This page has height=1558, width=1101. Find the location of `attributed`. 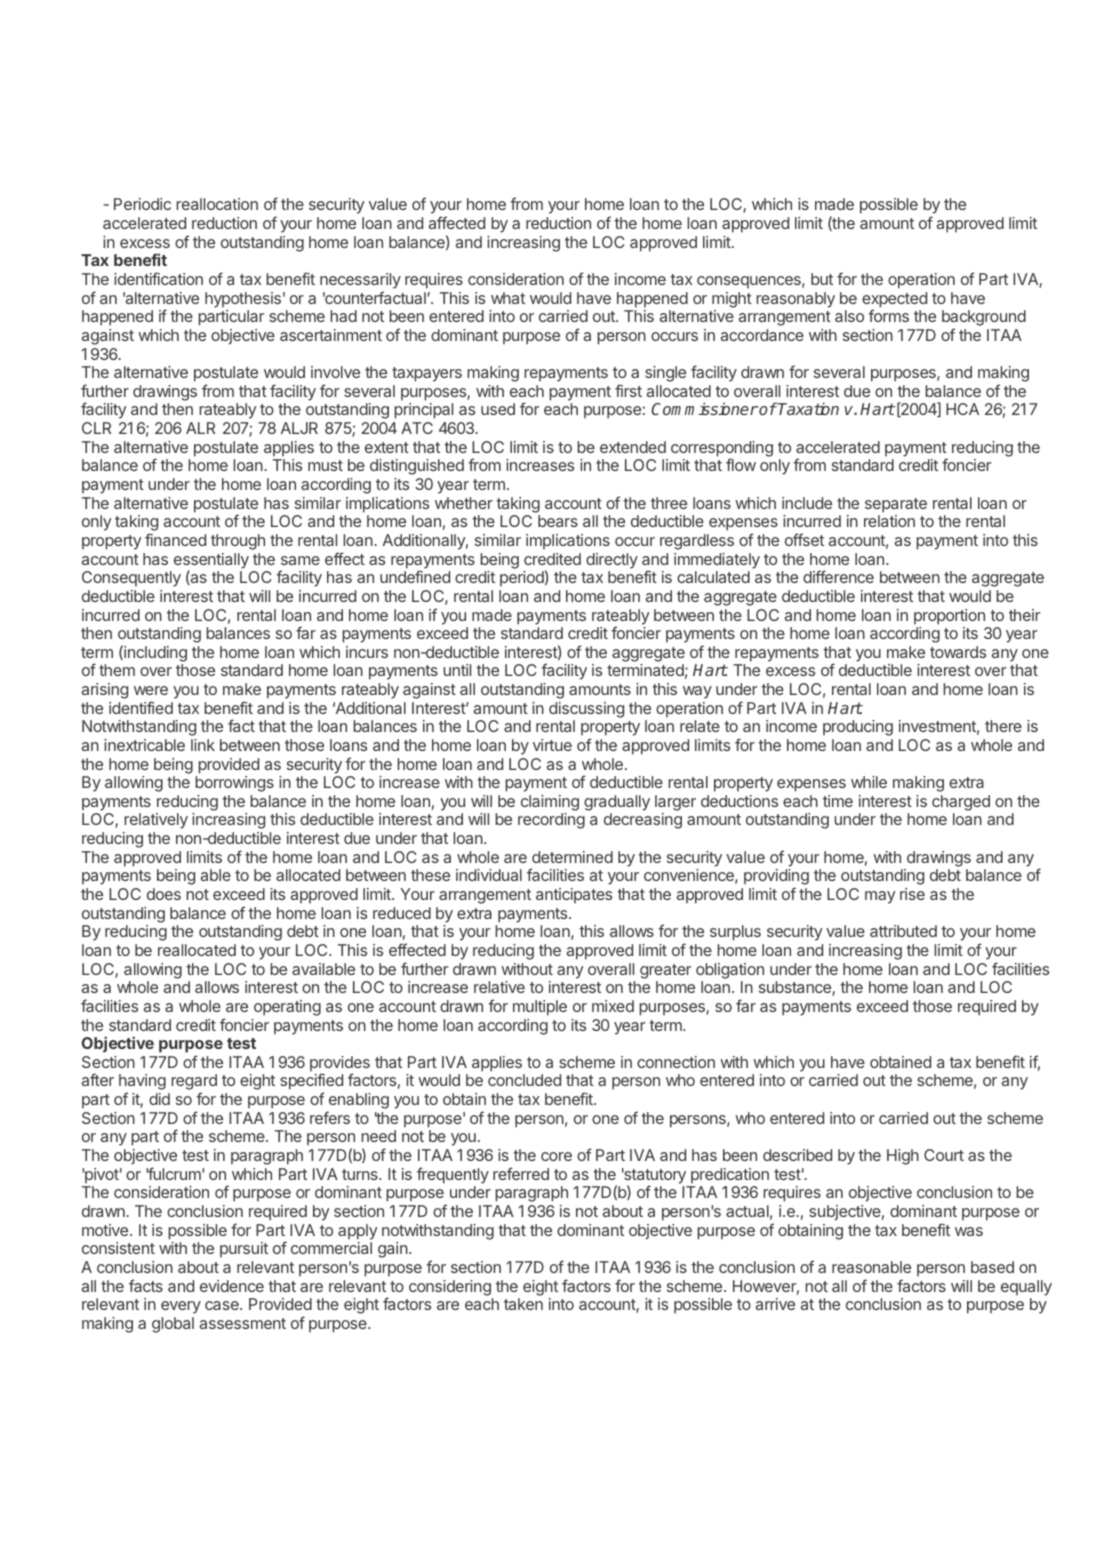

attributed is located at coordinates (903, 931).
